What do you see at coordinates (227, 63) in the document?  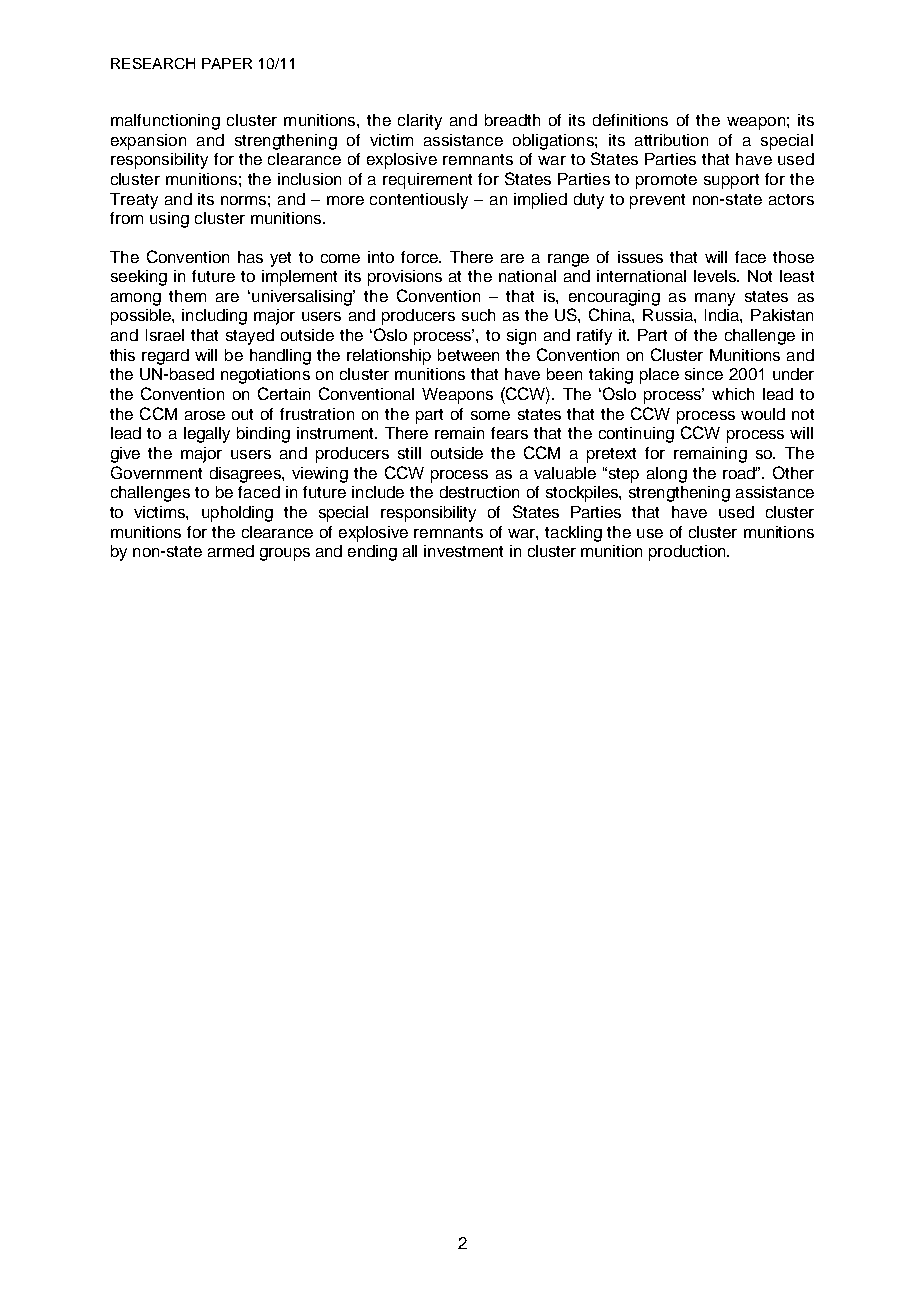 I see `PAPER` at bounding box center [227, 63].
